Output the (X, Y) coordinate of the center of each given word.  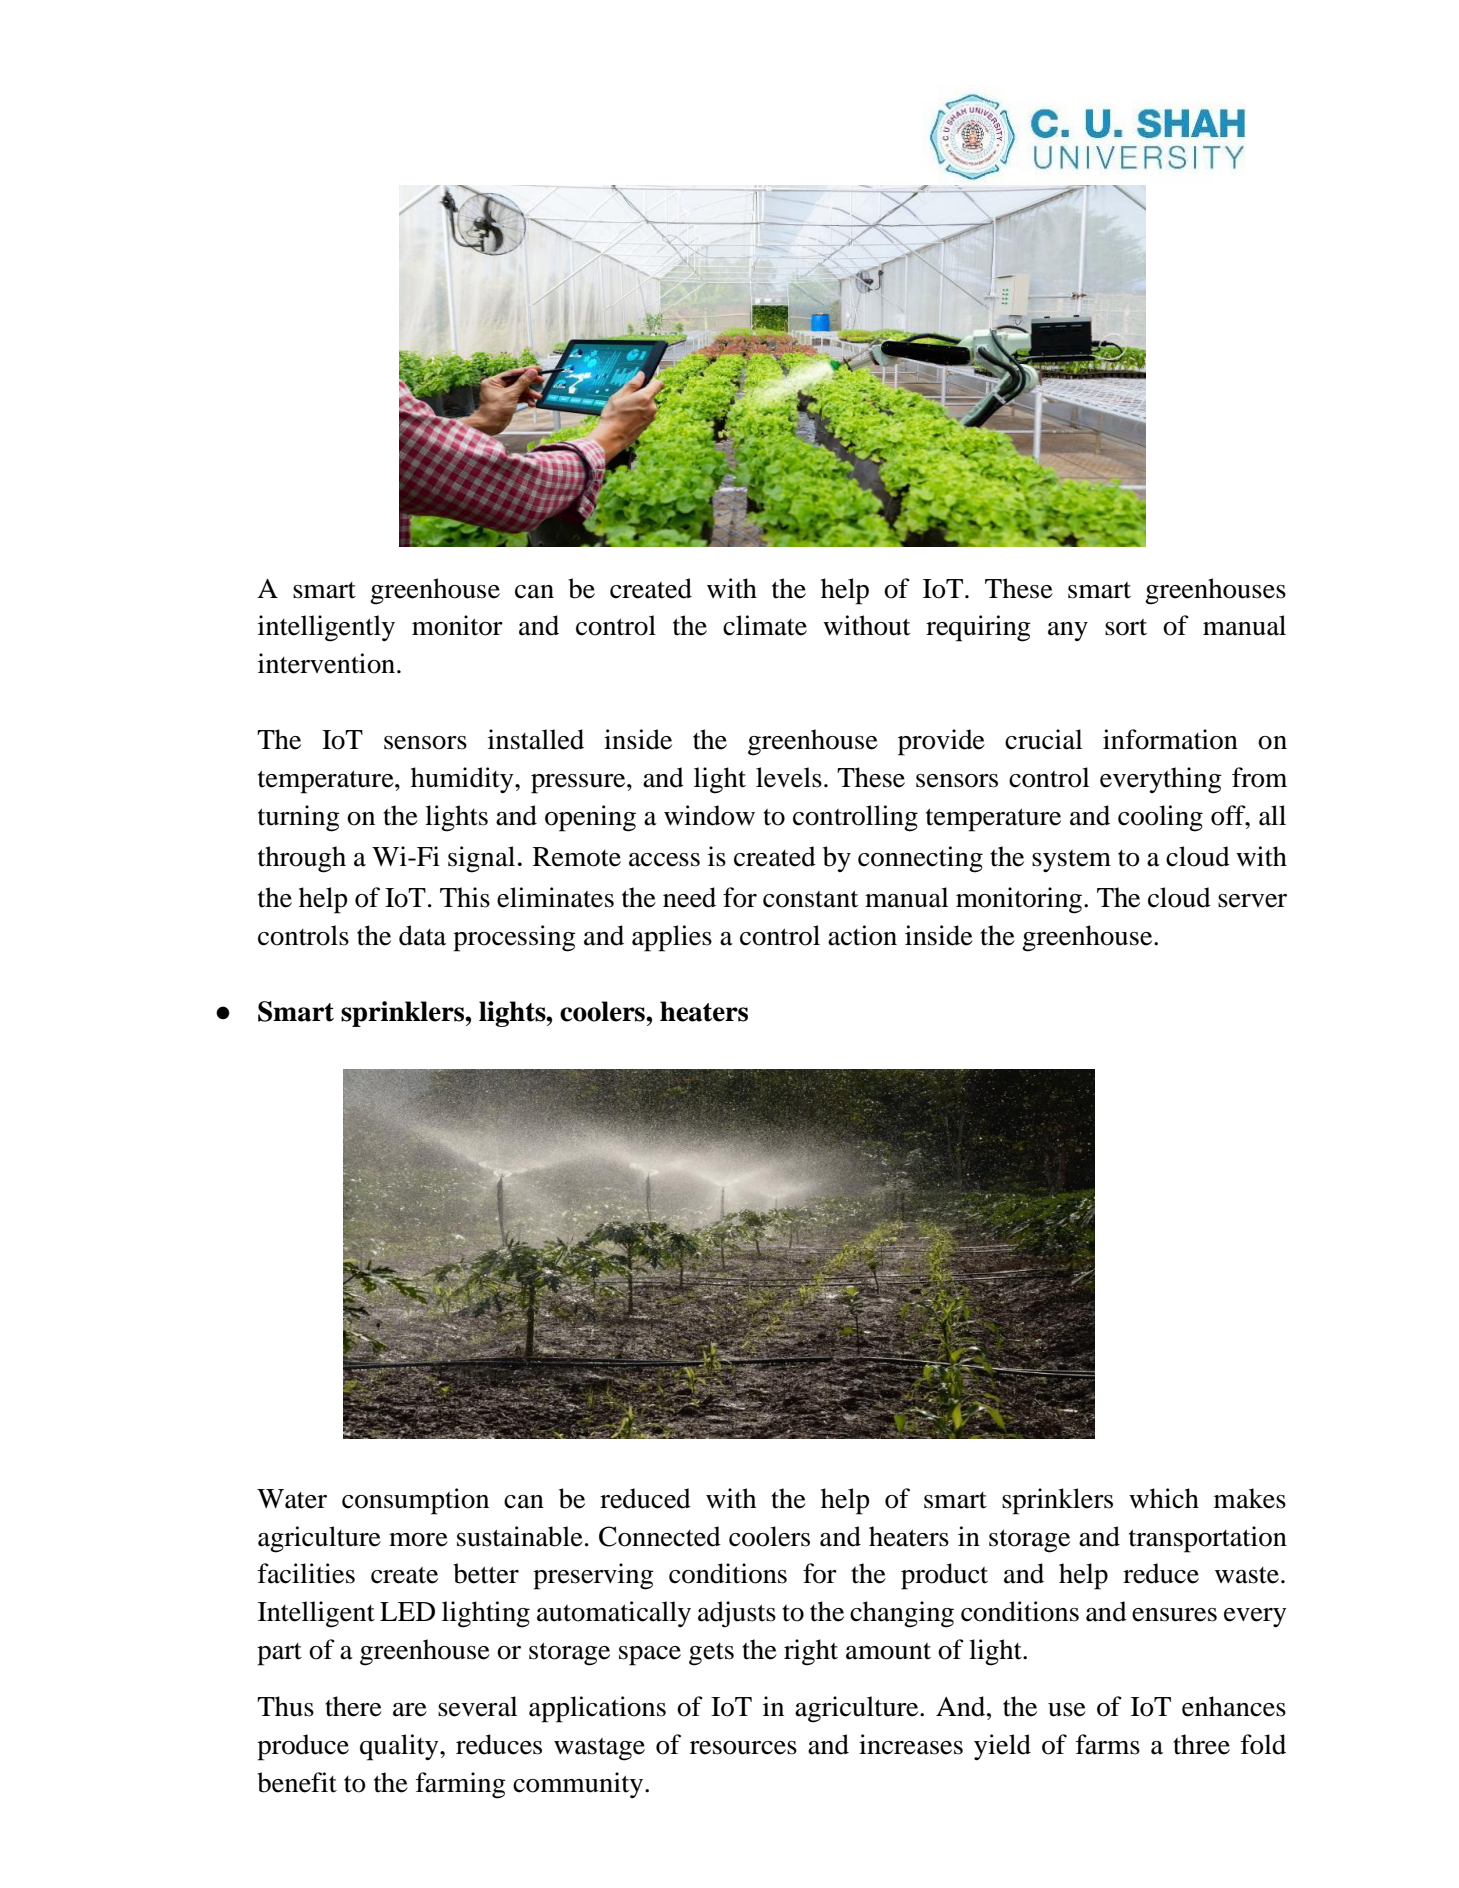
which (1164, 1498)
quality (400, 1747)
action (862, 935)
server (1252, 901)
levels (789, 777)
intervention (328, 663)
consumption (415, 1501)
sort (1126, 627)
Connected (660, 1536)
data (422, 935)
